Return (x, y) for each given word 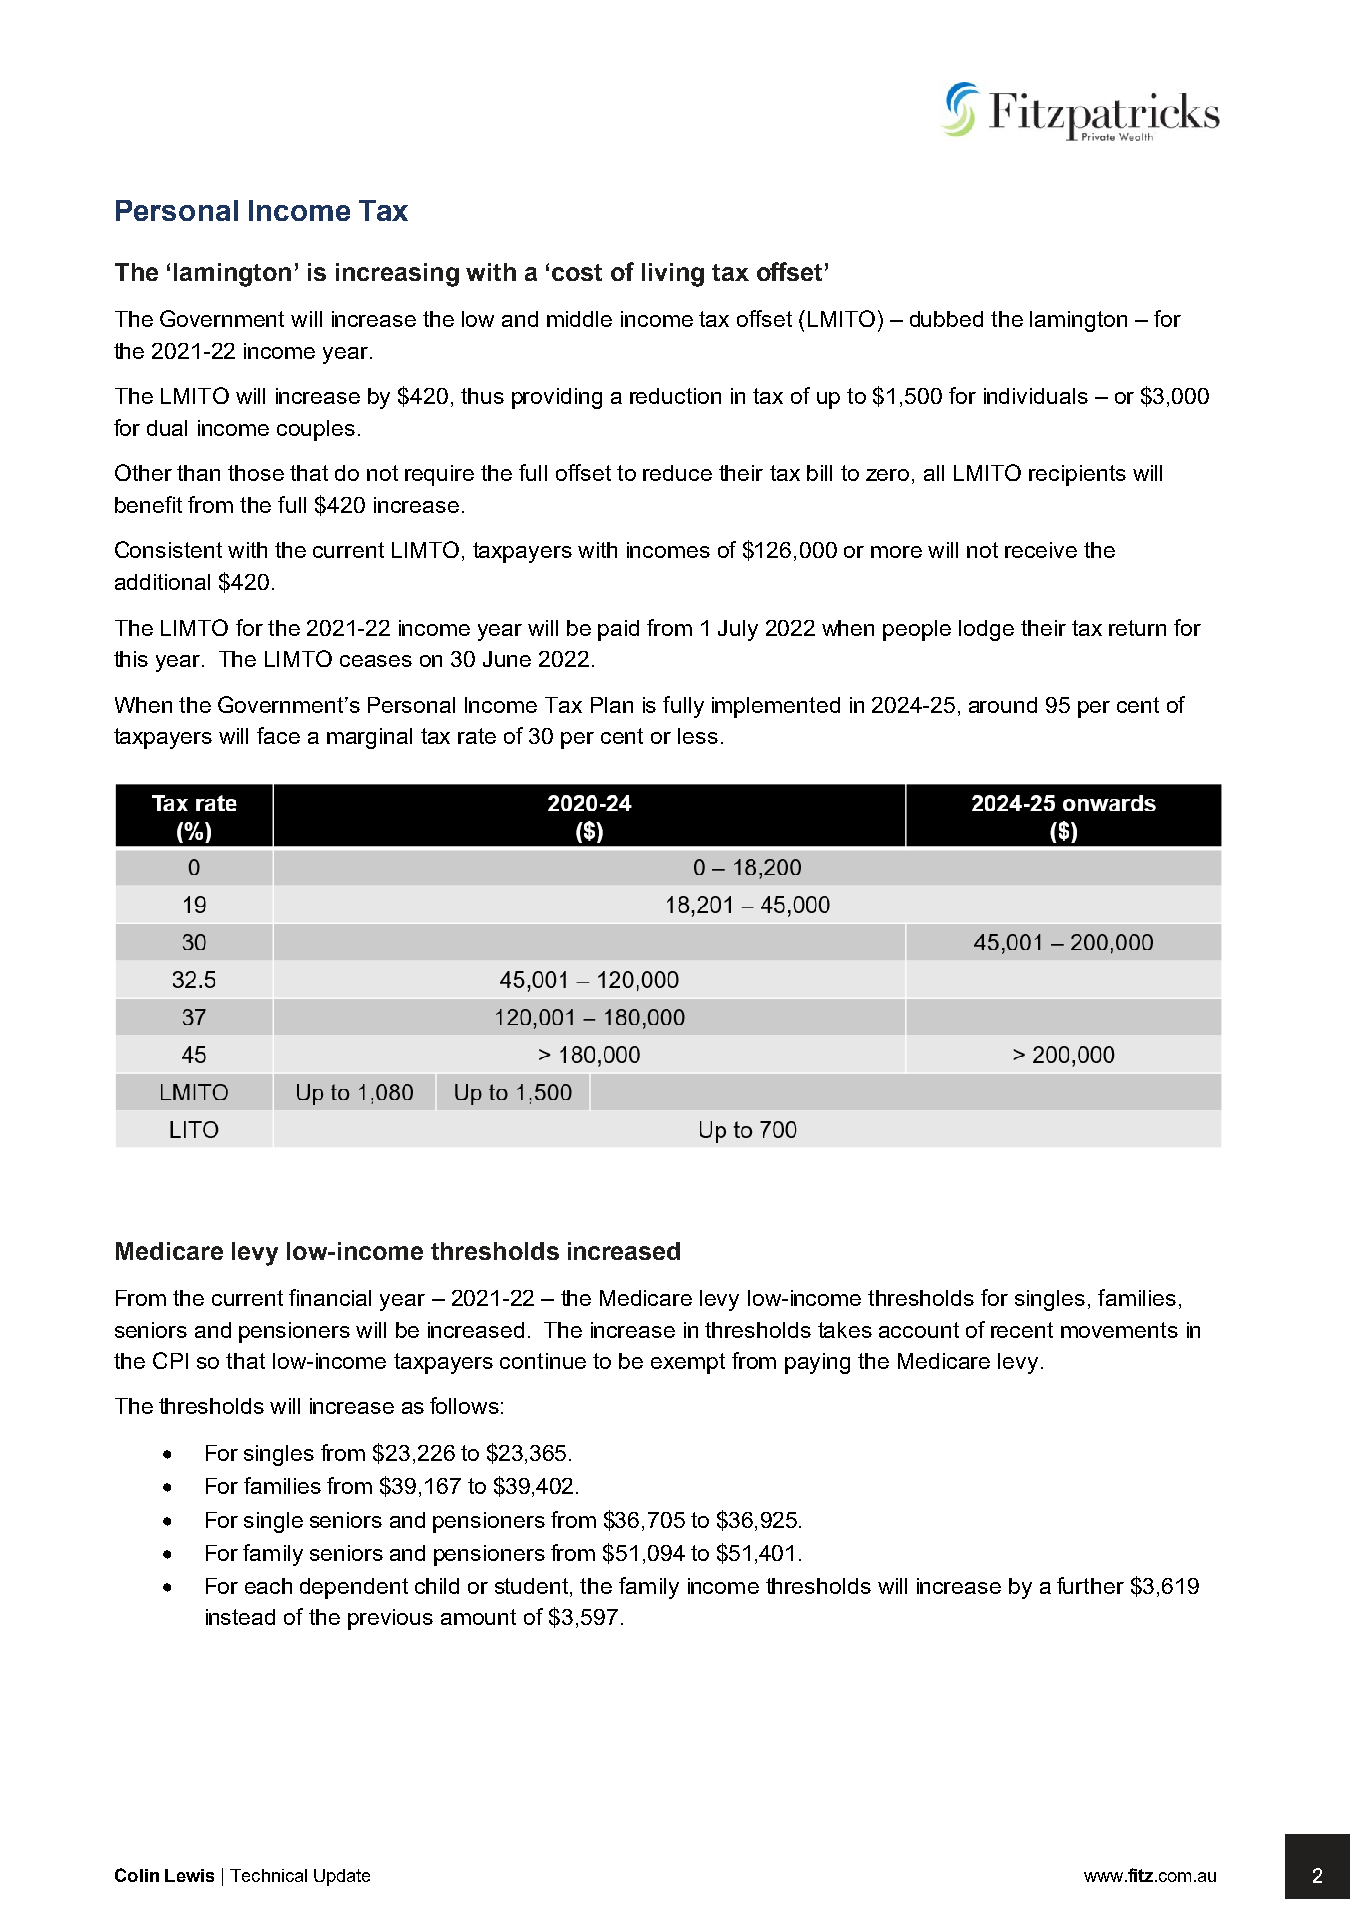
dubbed (946, 319)
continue (543, 1361)
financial (330, 1297)
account (919, 1330)
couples (316, 430)
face (278, 735)
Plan (612, 705)
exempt (688, 1363)
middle (579, 319)
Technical (268, 1875)
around (1003, 705)
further (1090, 1585)
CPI (170, 1360)
